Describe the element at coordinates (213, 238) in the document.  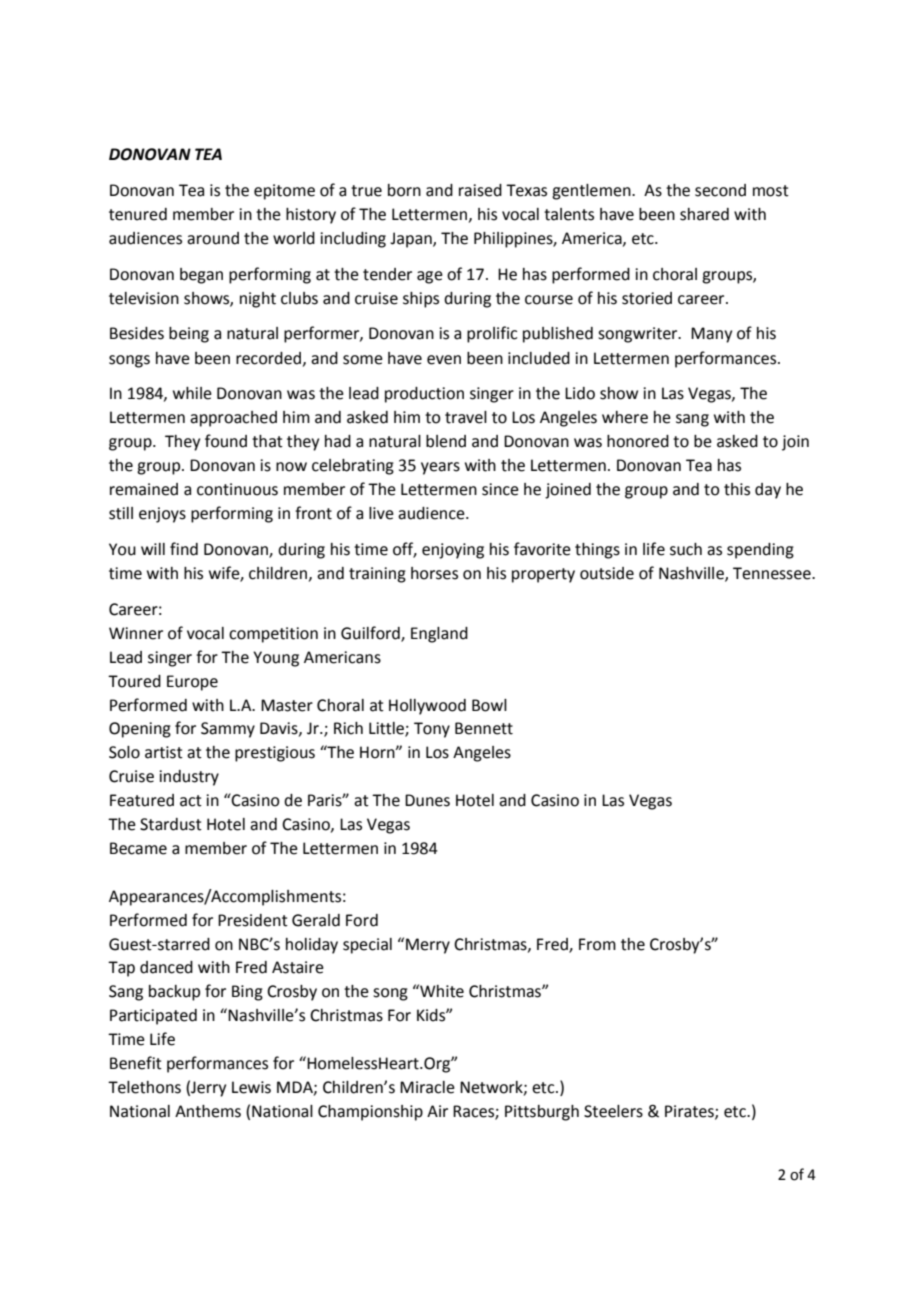
I see `around` at that location.
